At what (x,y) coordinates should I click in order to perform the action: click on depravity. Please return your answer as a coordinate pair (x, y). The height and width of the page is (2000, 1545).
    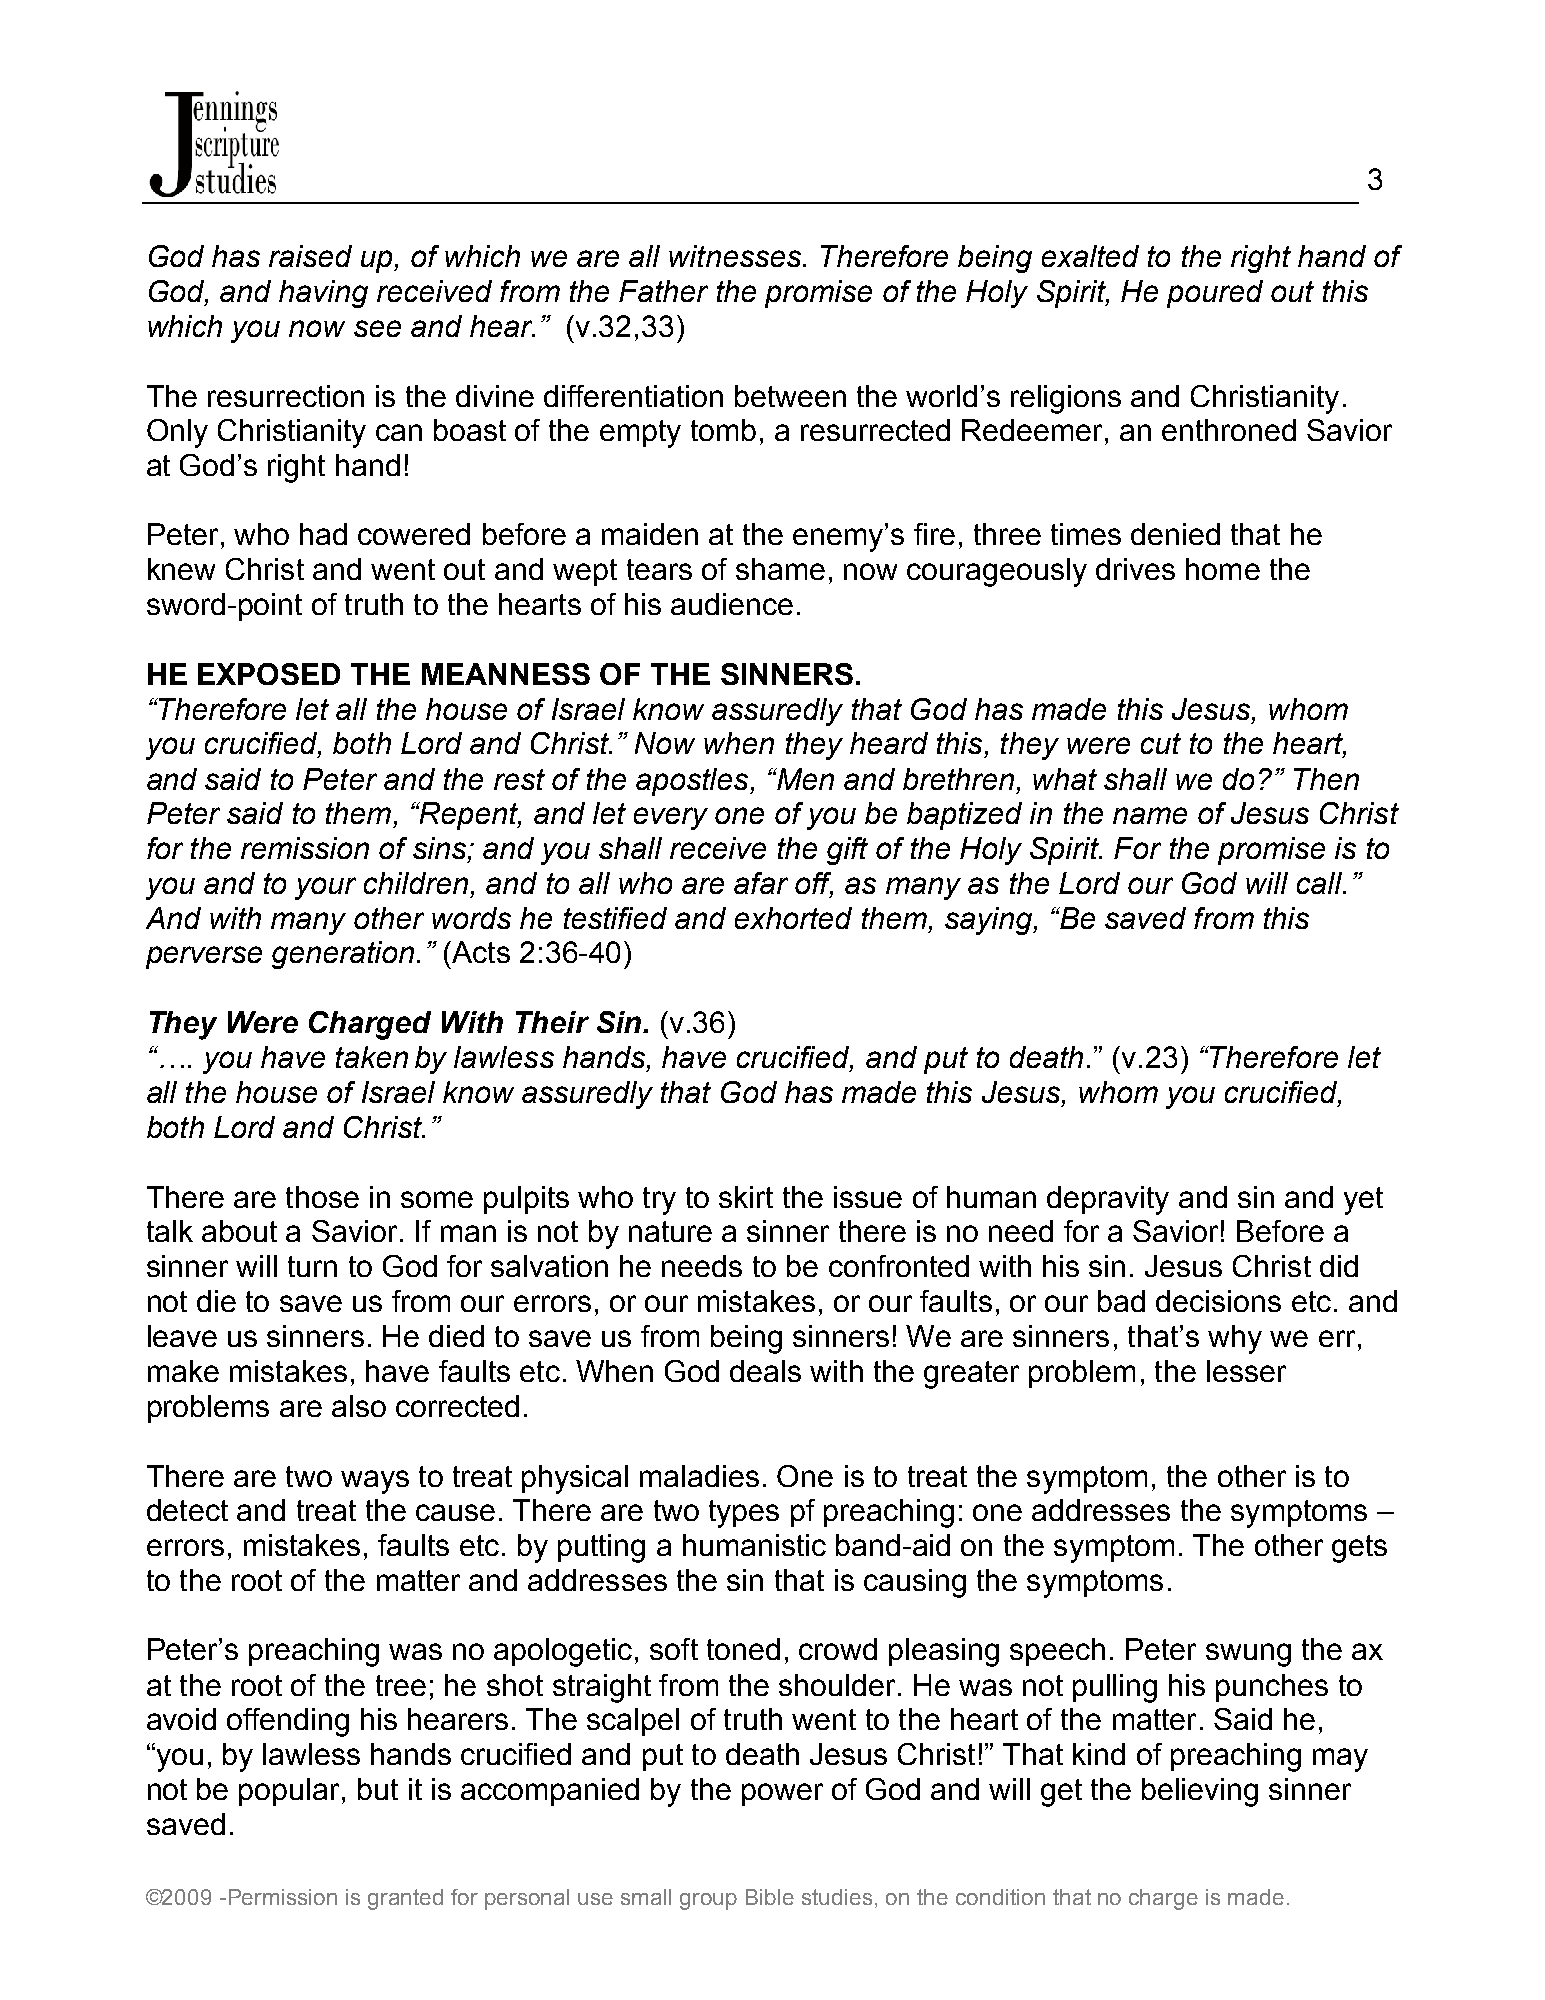
    Looking at the image, I should click on (1108, 1200).
